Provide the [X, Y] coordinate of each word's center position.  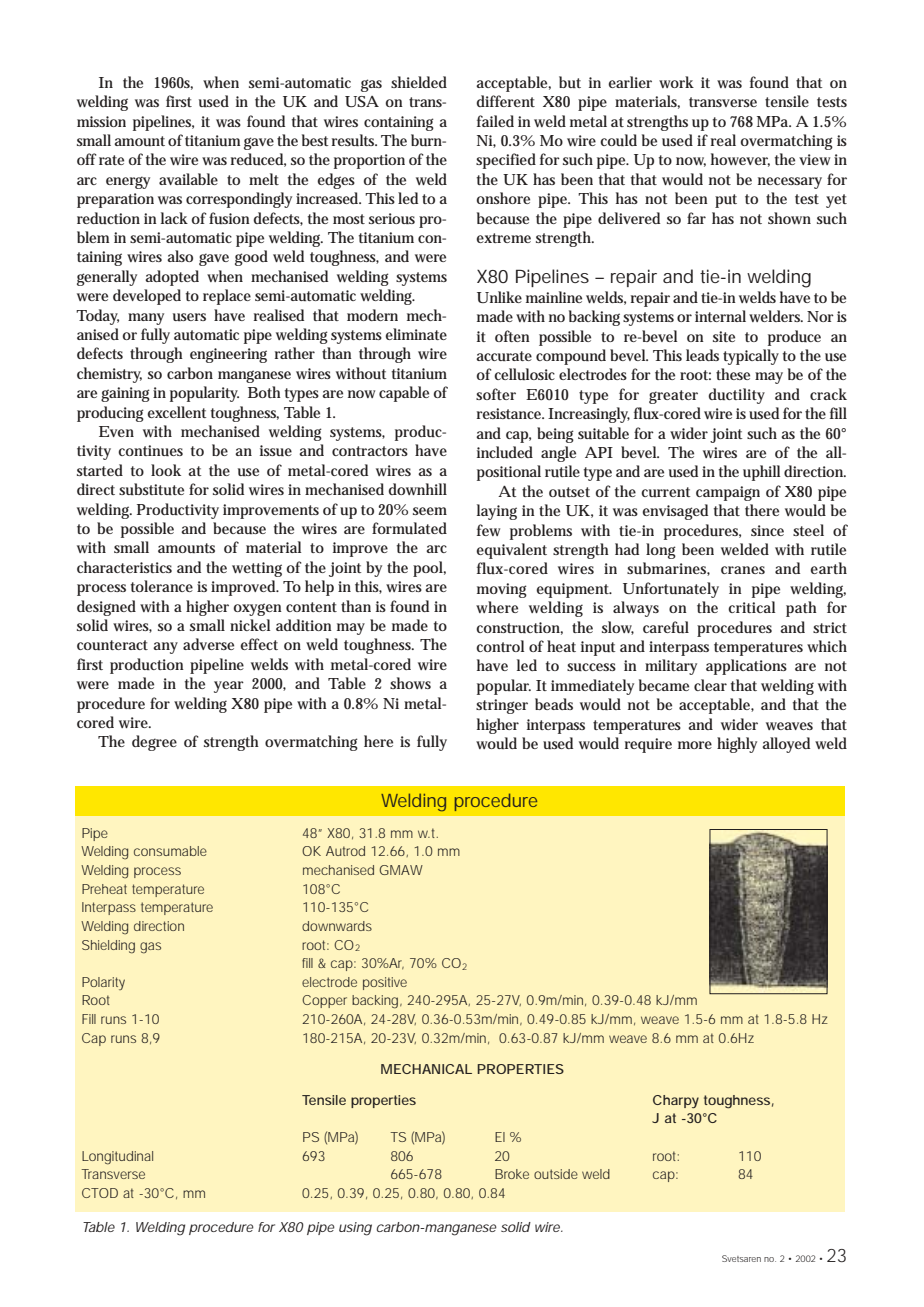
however [740, 160]
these [733, 374]
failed [495, 121]
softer [496, 394]
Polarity [103, 983]
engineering [228, 355]
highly [737, 745]
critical [751, 607]
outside [556, 1174]
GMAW [401, 870]
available [188, 179]
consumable [170, 851]
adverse [208, 644]
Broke [512, 1174]
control [500, 646]
